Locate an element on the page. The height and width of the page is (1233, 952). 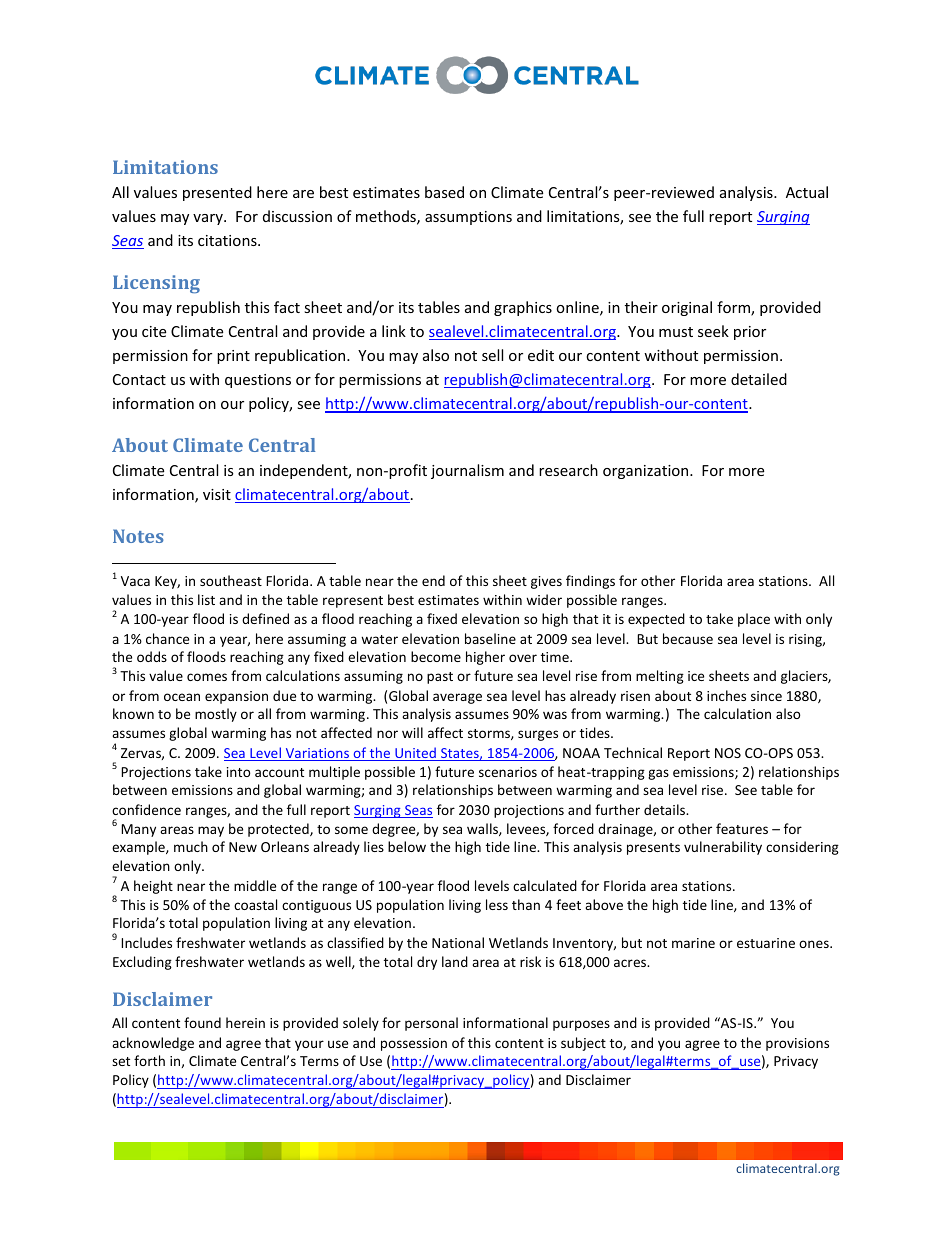
Actual is located at coordinates (807, 192).
